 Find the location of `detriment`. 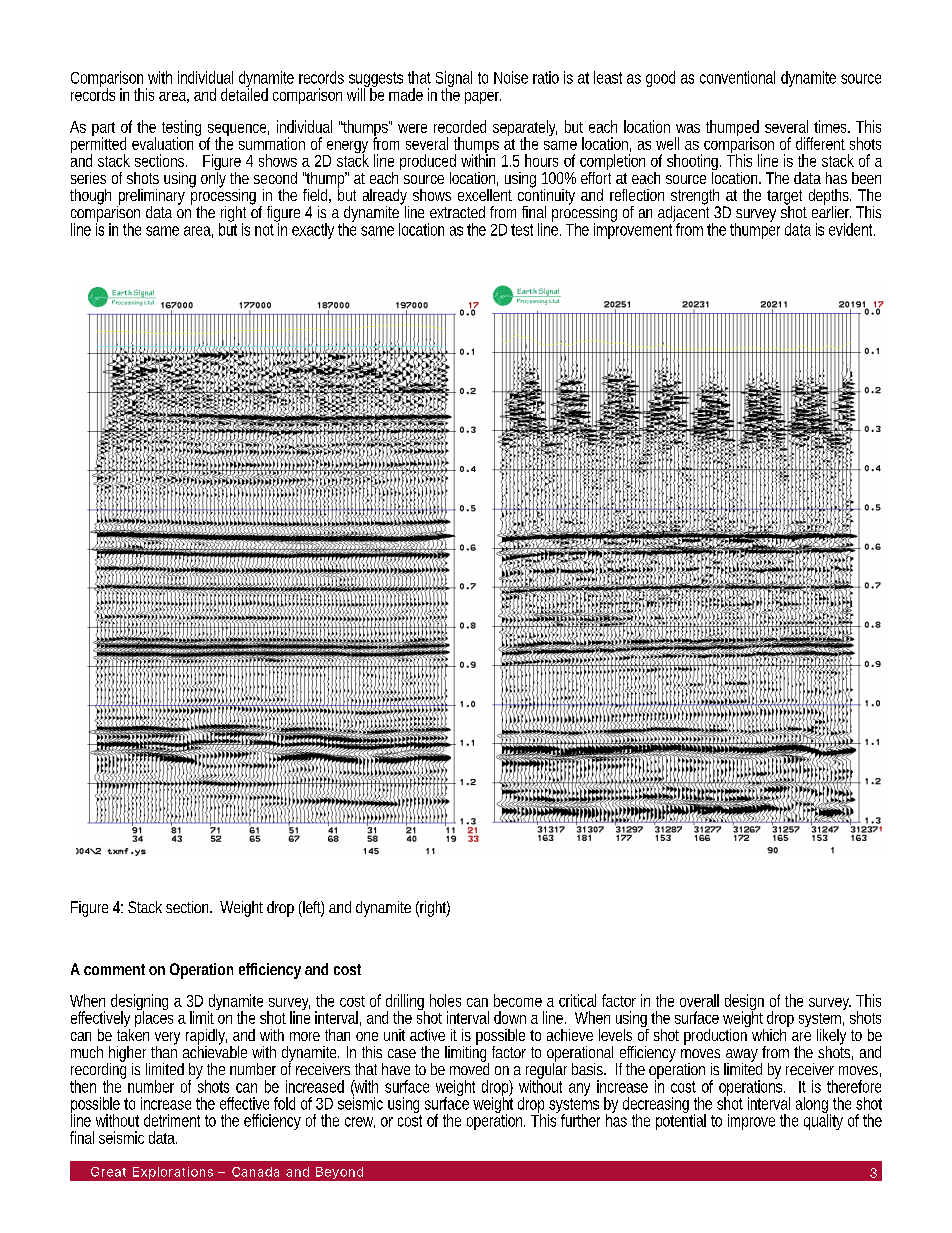

detriment is located at coordinates (172, 1120).
